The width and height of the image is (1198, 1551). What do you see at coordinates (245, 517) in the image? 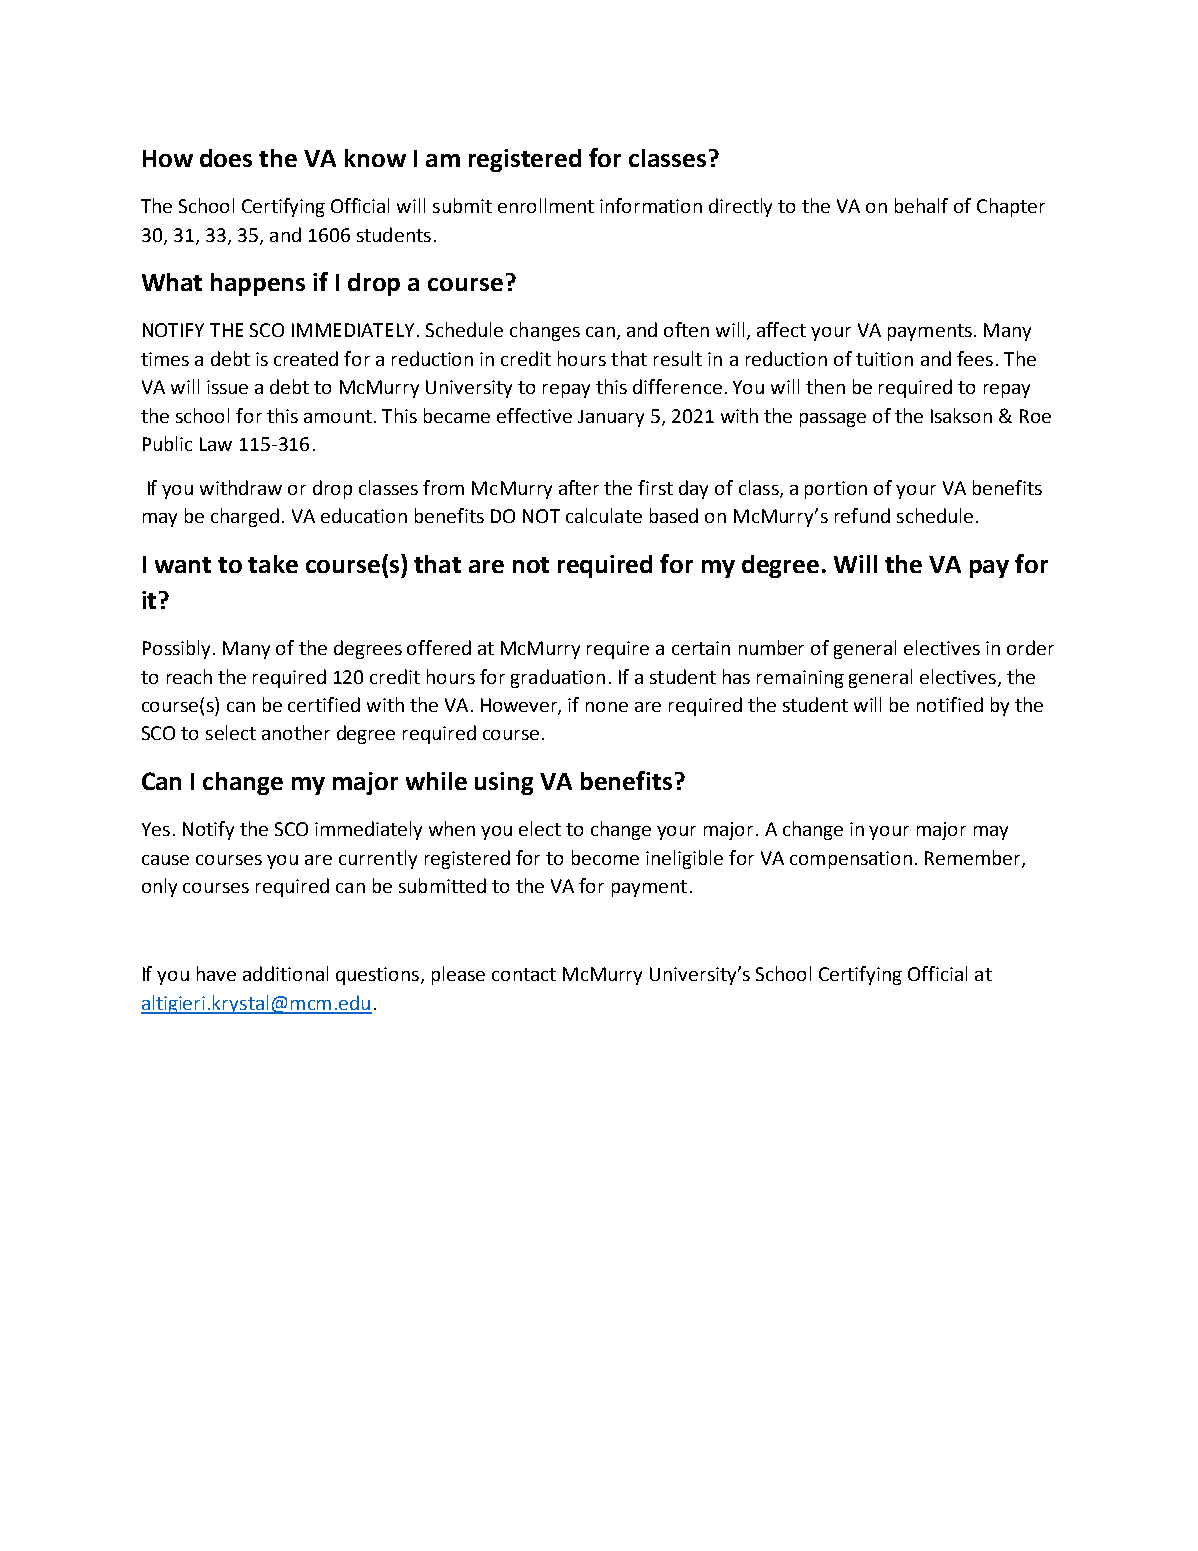
I see `charged` at bounding box center [245, 517].
